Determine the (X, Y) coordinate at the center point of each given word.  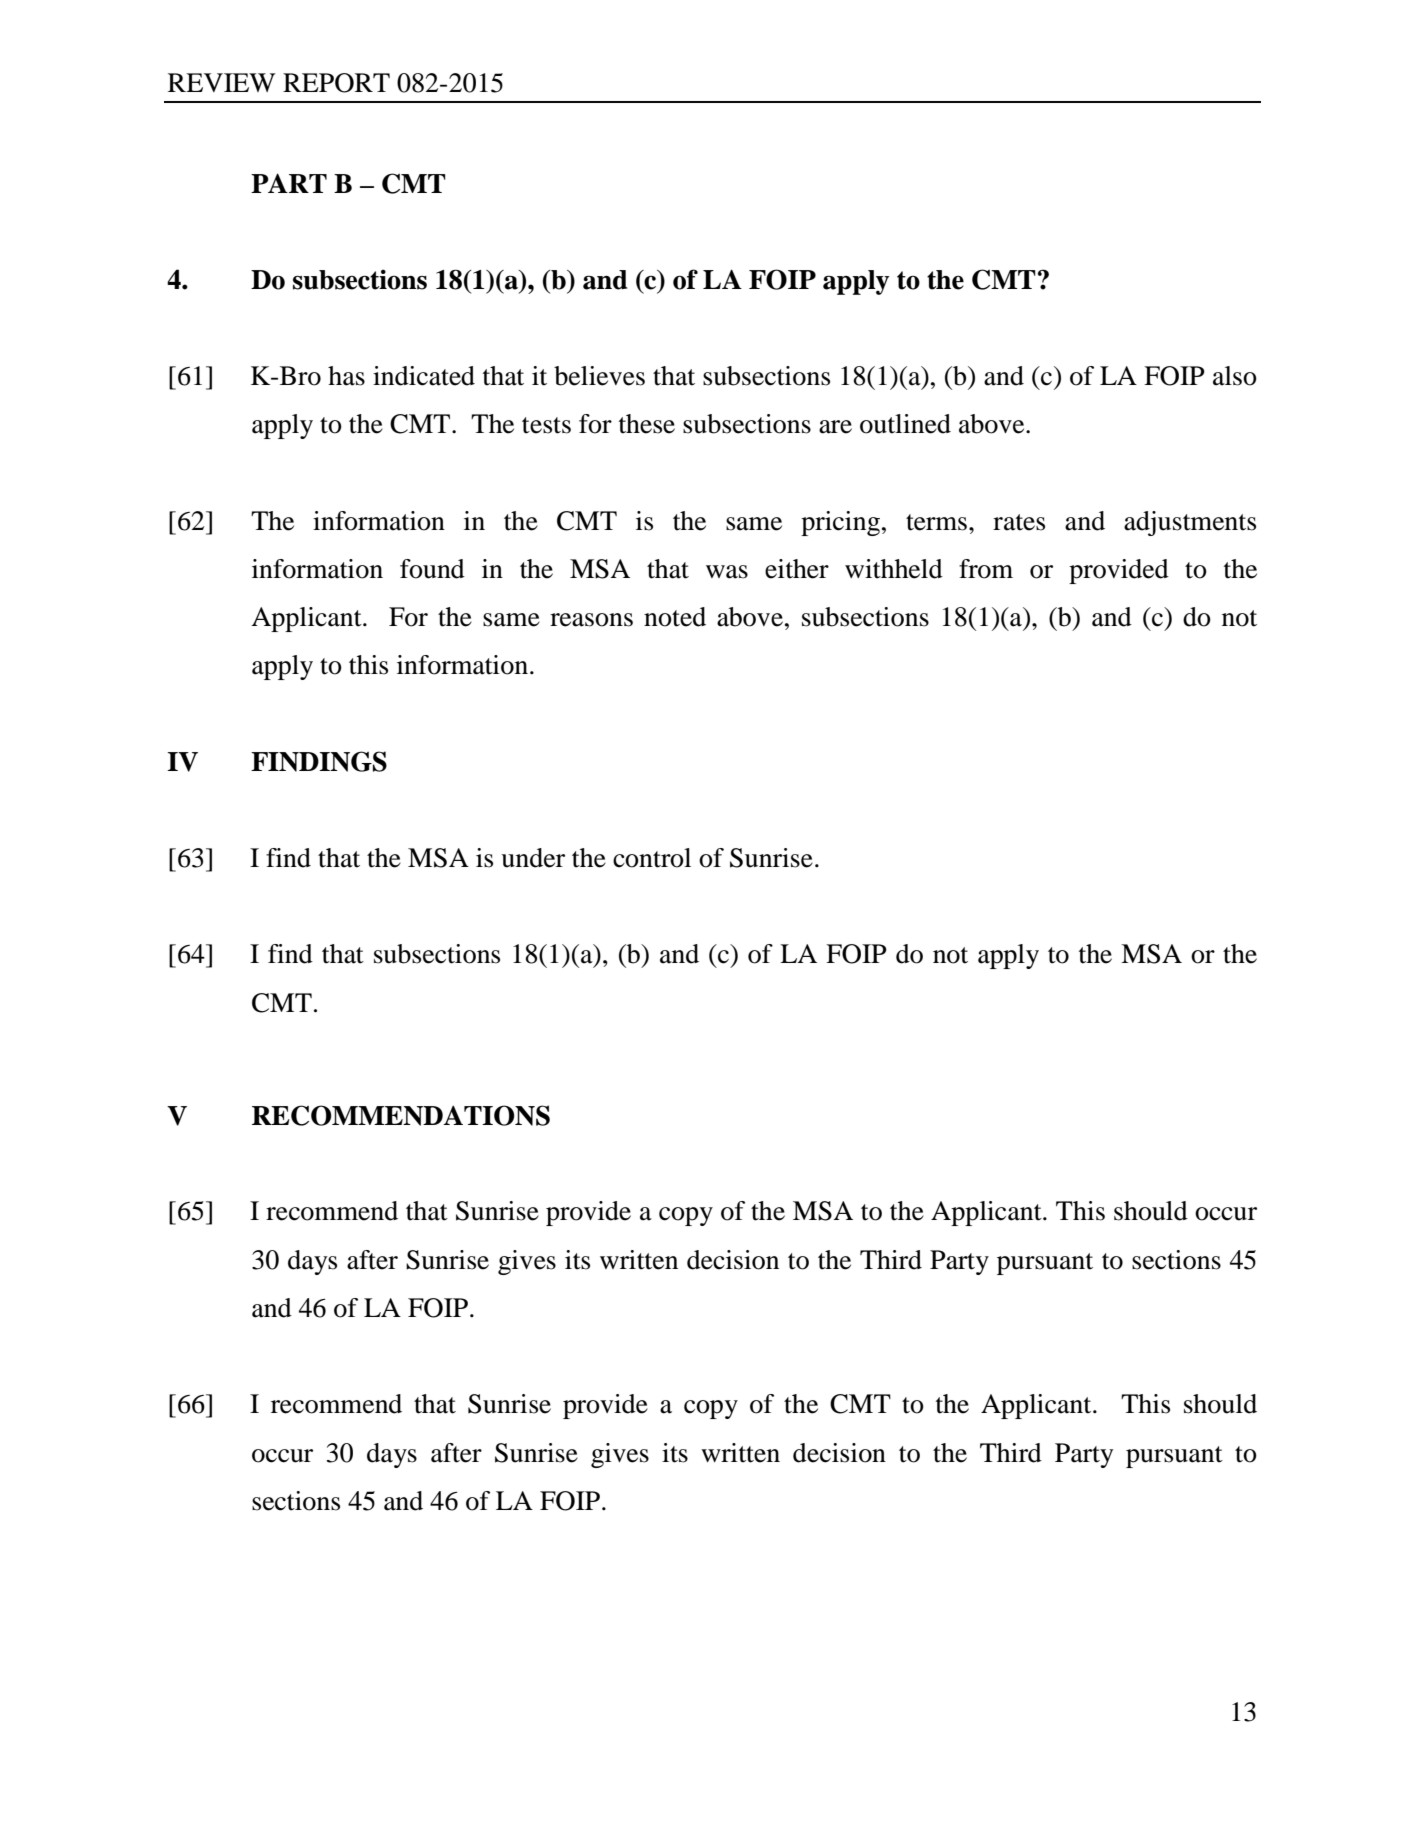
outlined (905, 424)
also (1235, 376)
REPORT (336, 83)
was (727, 572)
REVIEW (222, 82)
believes (599, 376)
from (986, 569)
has (346, 376)
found (432, 569)
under (533, 858)
